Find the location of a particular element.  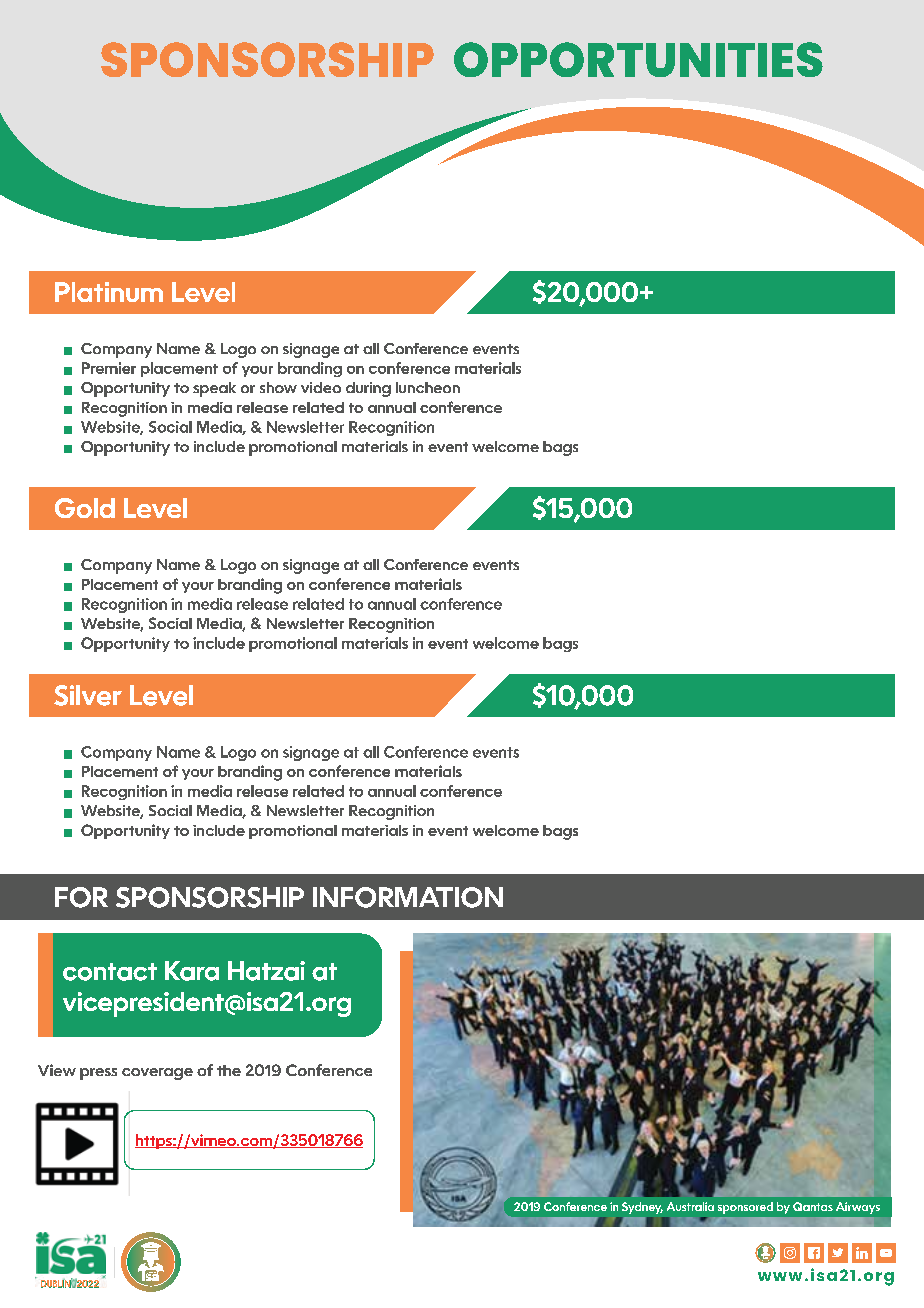

OPPORTUNITIES is located at coordinates (638, 59).
